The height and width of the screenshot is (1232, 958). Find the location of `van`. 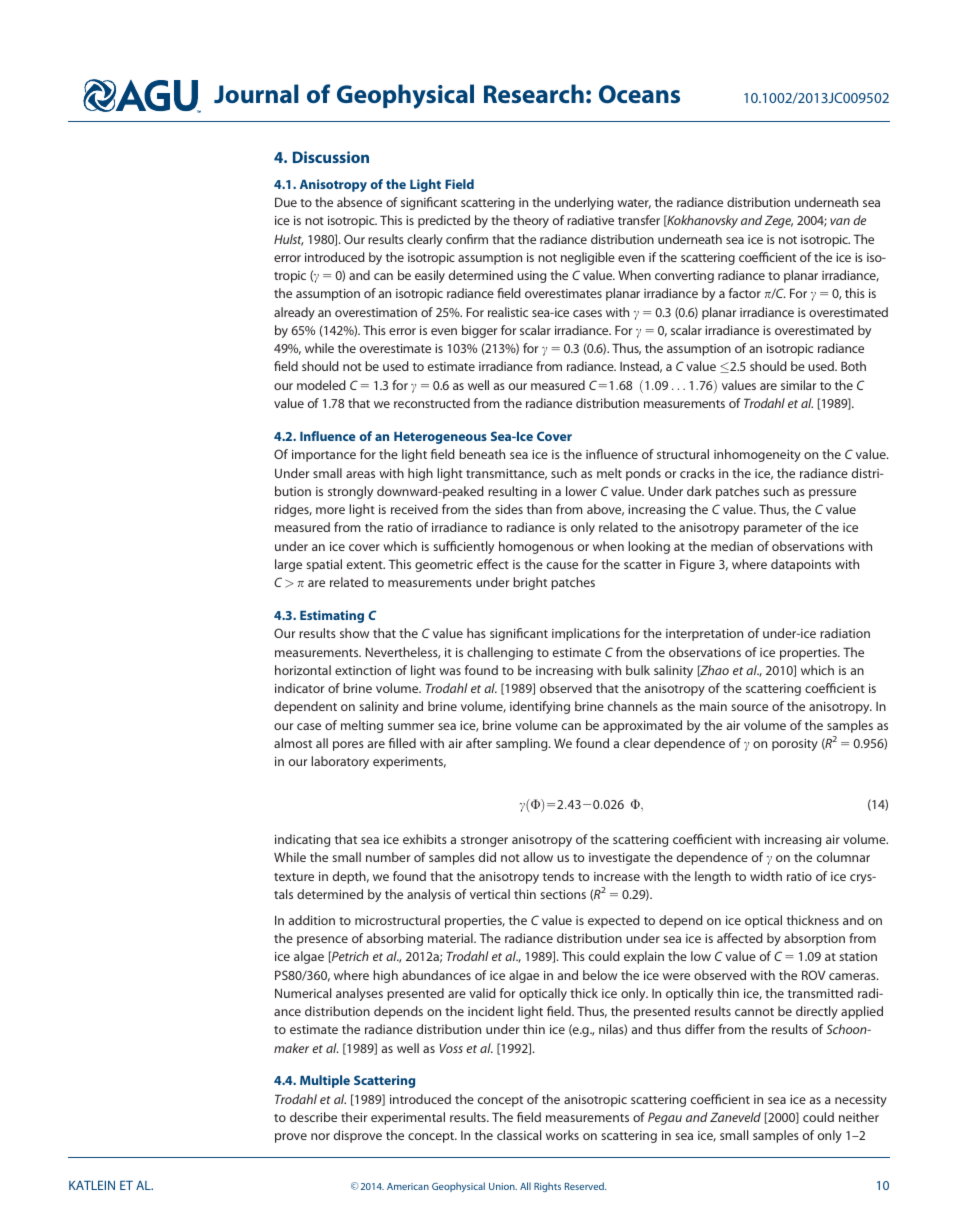

van is located at coordinates (840, 221).
